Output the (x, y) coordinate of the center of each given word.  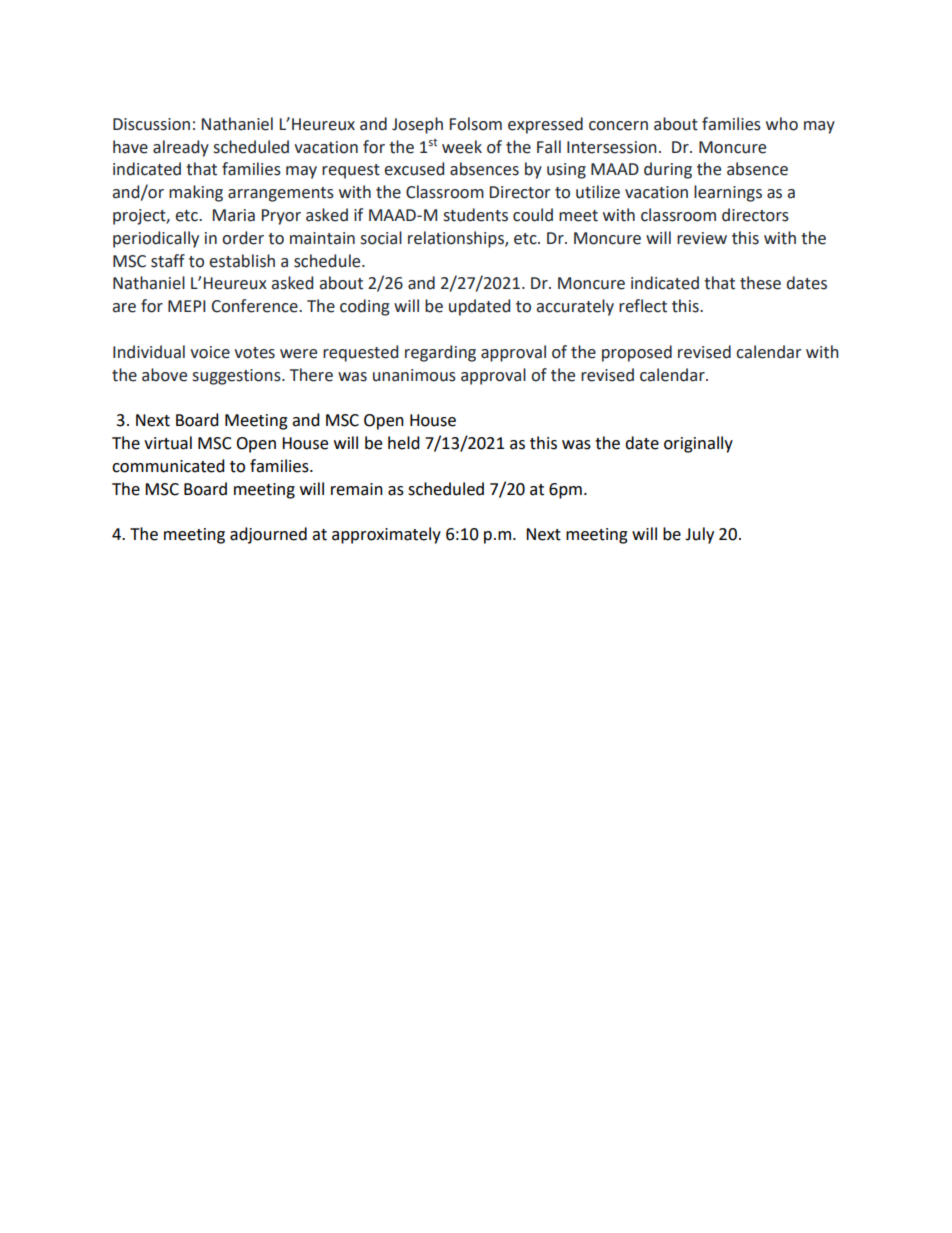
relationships (457, 239)
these (760, 283)
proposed (637, 353)
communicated (168, 466)
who (782, 124)
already (181, 148)
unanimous (414, 375)
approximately (386, 535)
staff (168, 261)
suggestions (238, 377)
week (462, 147)
